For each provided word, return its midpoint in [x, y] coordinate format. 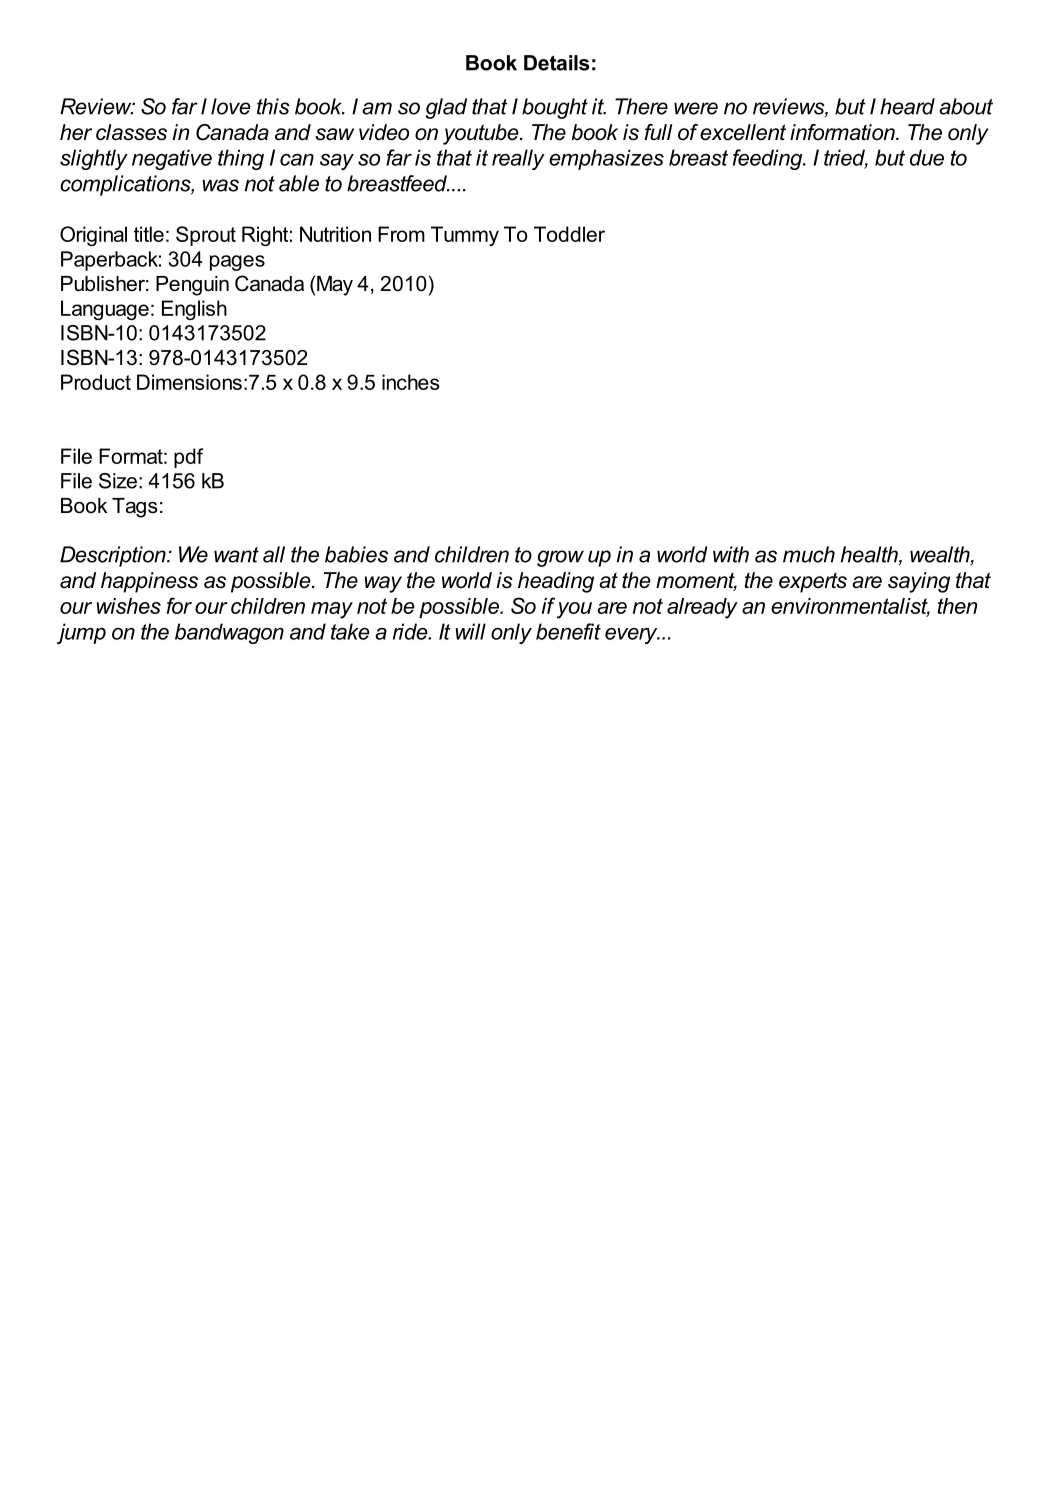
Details [556, 63]
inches [411, 382]
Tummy [465, 236]
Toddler [569, 234]
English [194, 310]
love [231, 106]
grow [560, 558]
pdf [188, 458]
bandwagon [229, 633]
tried [846, 158]
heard [907, 106]
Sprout [206, 236]
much [809, 554]
